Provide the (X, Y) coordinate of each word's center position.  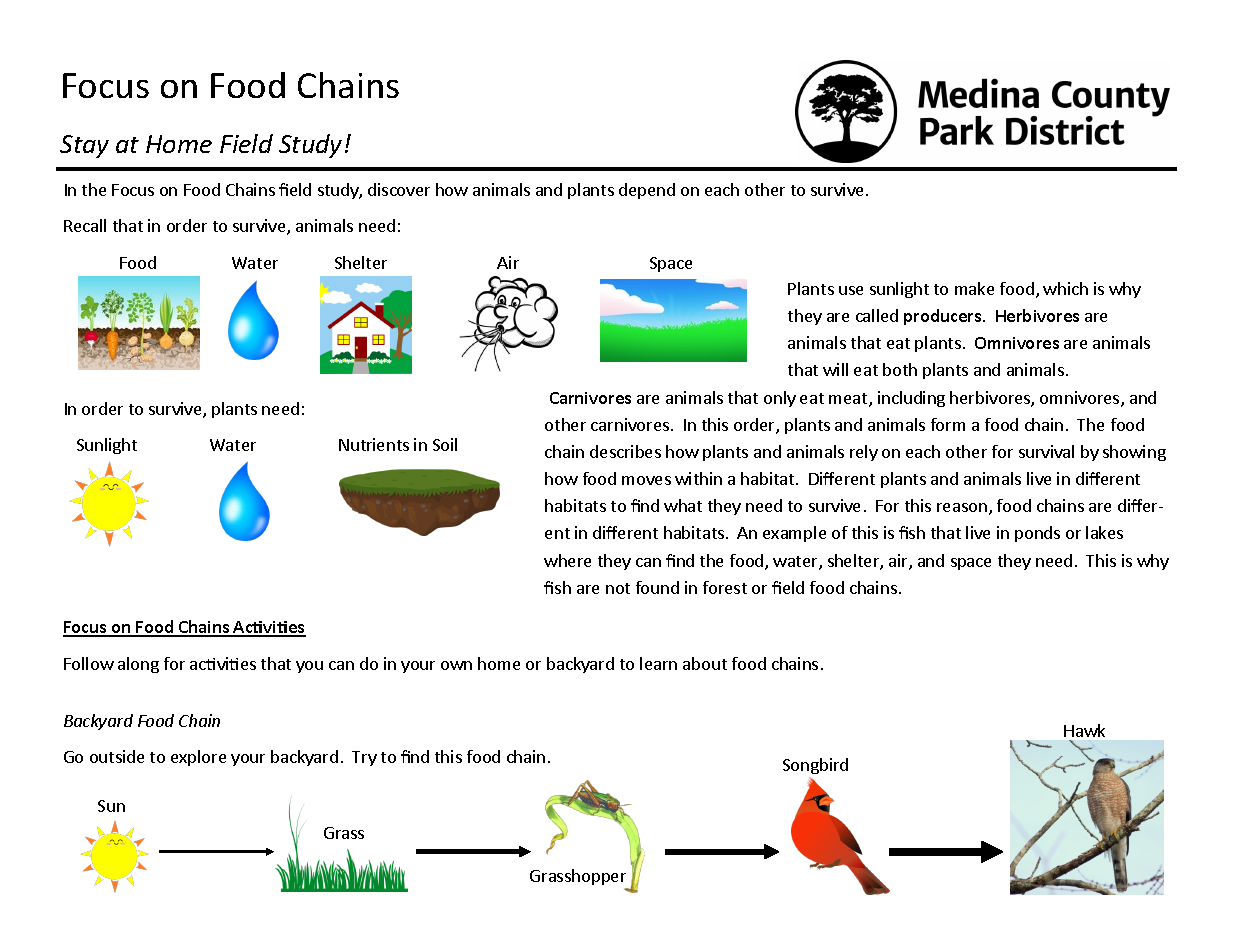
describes (625, 451)
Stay (84, 146)
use (851, 290)
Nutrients (374, 444)
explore (198, 758)
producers (944, 317)
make (974, 288)
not (618, 588)
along (138, 665)
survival (1046, 451)
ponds (1037, 534)
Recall (85, 225)
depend (647, 191)
